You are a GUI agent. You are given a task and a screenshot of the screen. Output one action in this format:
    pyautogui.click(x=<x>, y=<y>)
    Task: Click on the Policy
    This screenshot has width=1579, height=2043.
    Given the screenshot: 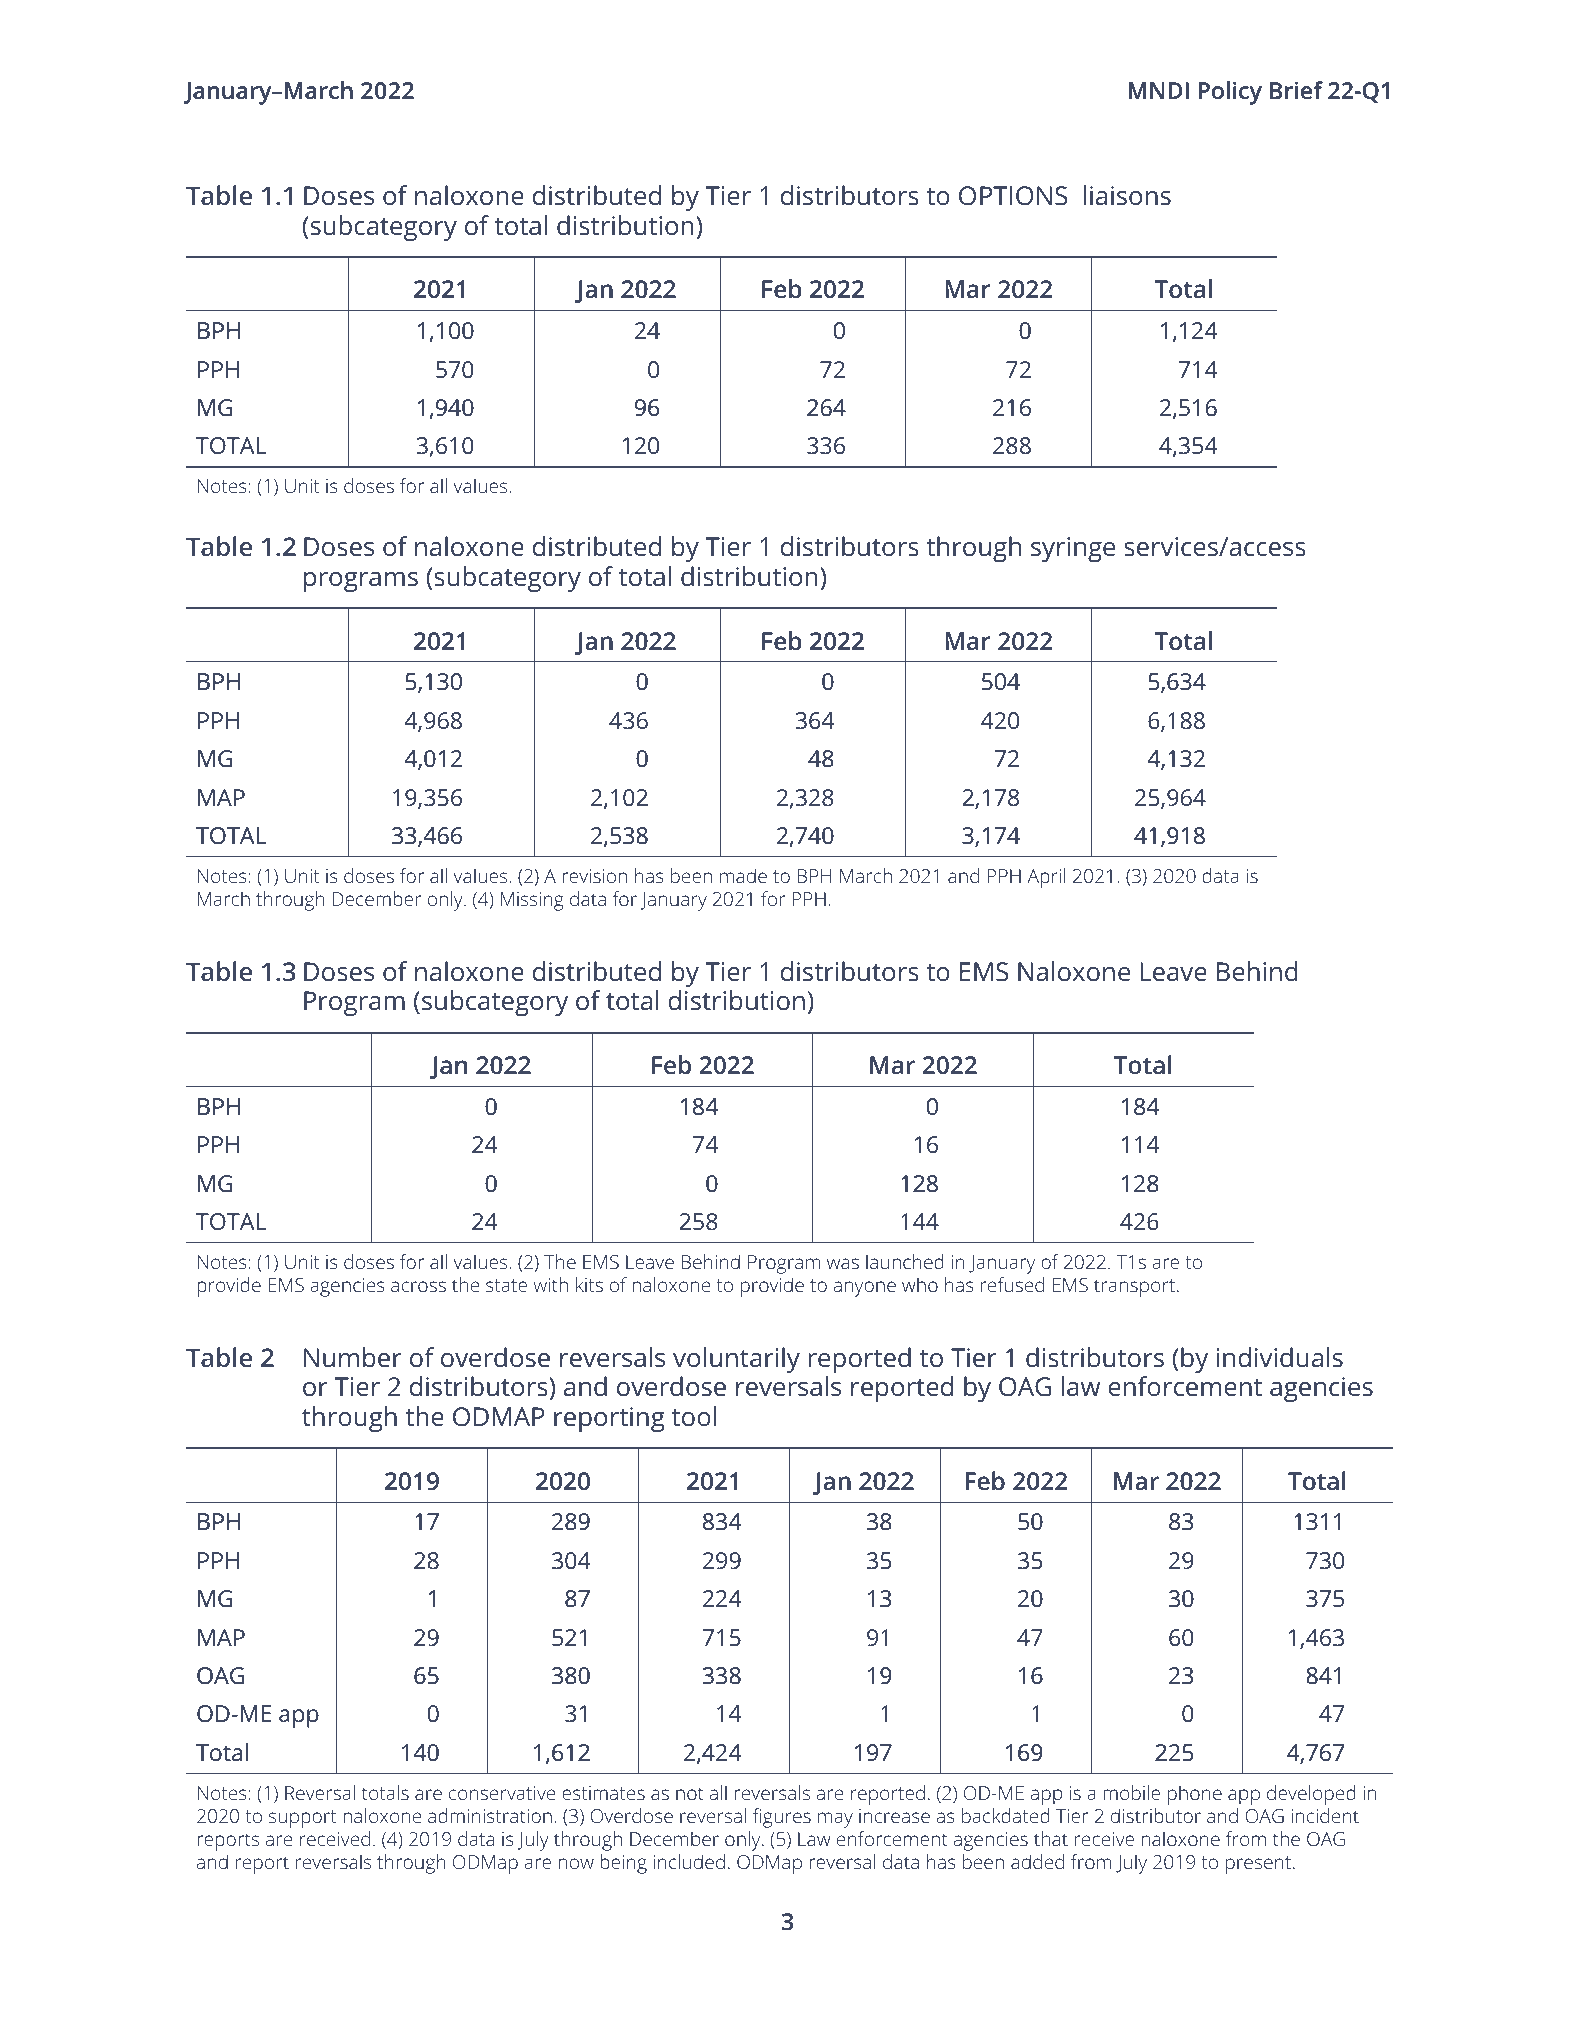 What is the action you would take?
    pyautogui.click(x=1230, y=93)
